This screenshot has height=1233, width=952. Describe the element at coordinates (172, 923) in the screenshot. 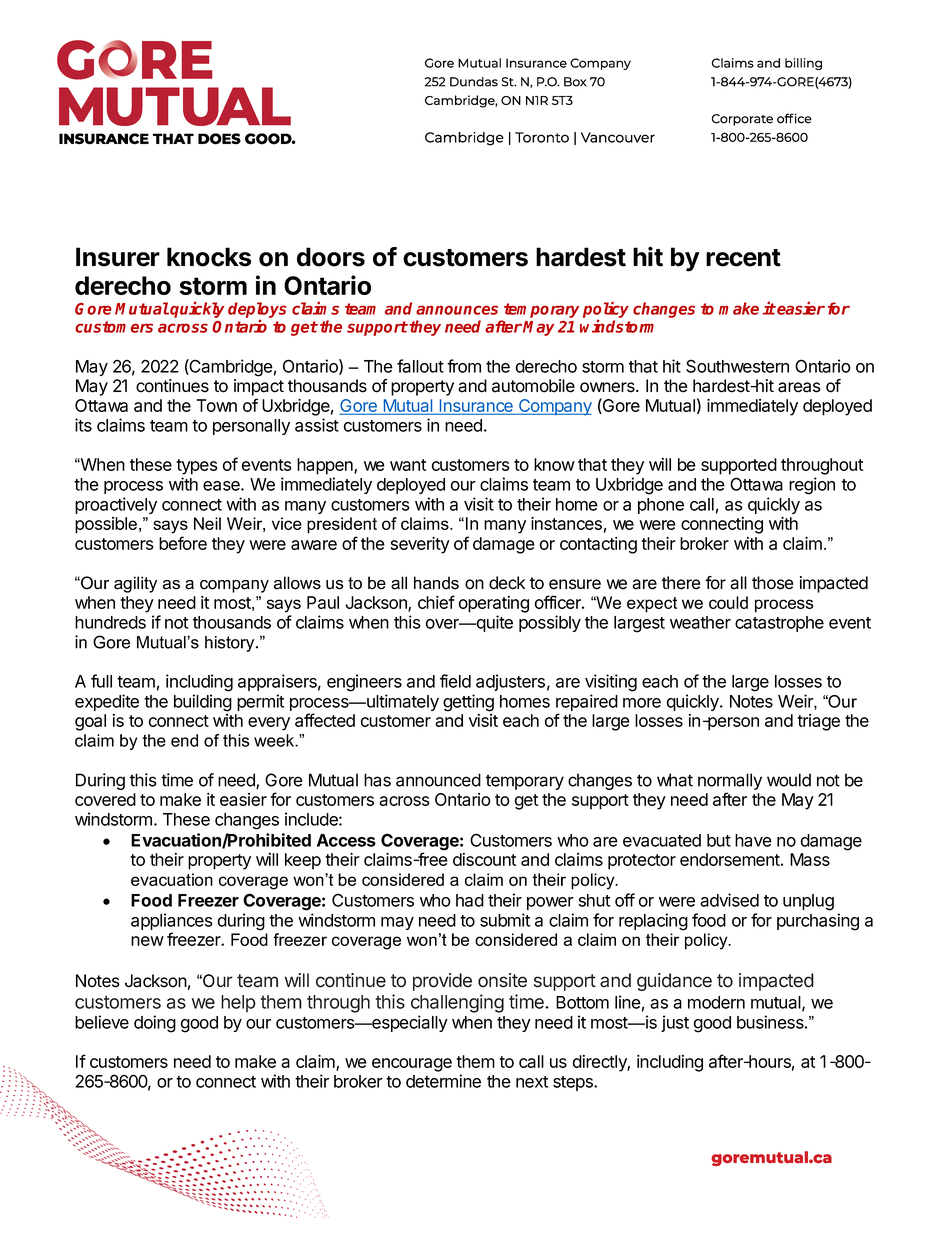

I see `appliances` at that location.
